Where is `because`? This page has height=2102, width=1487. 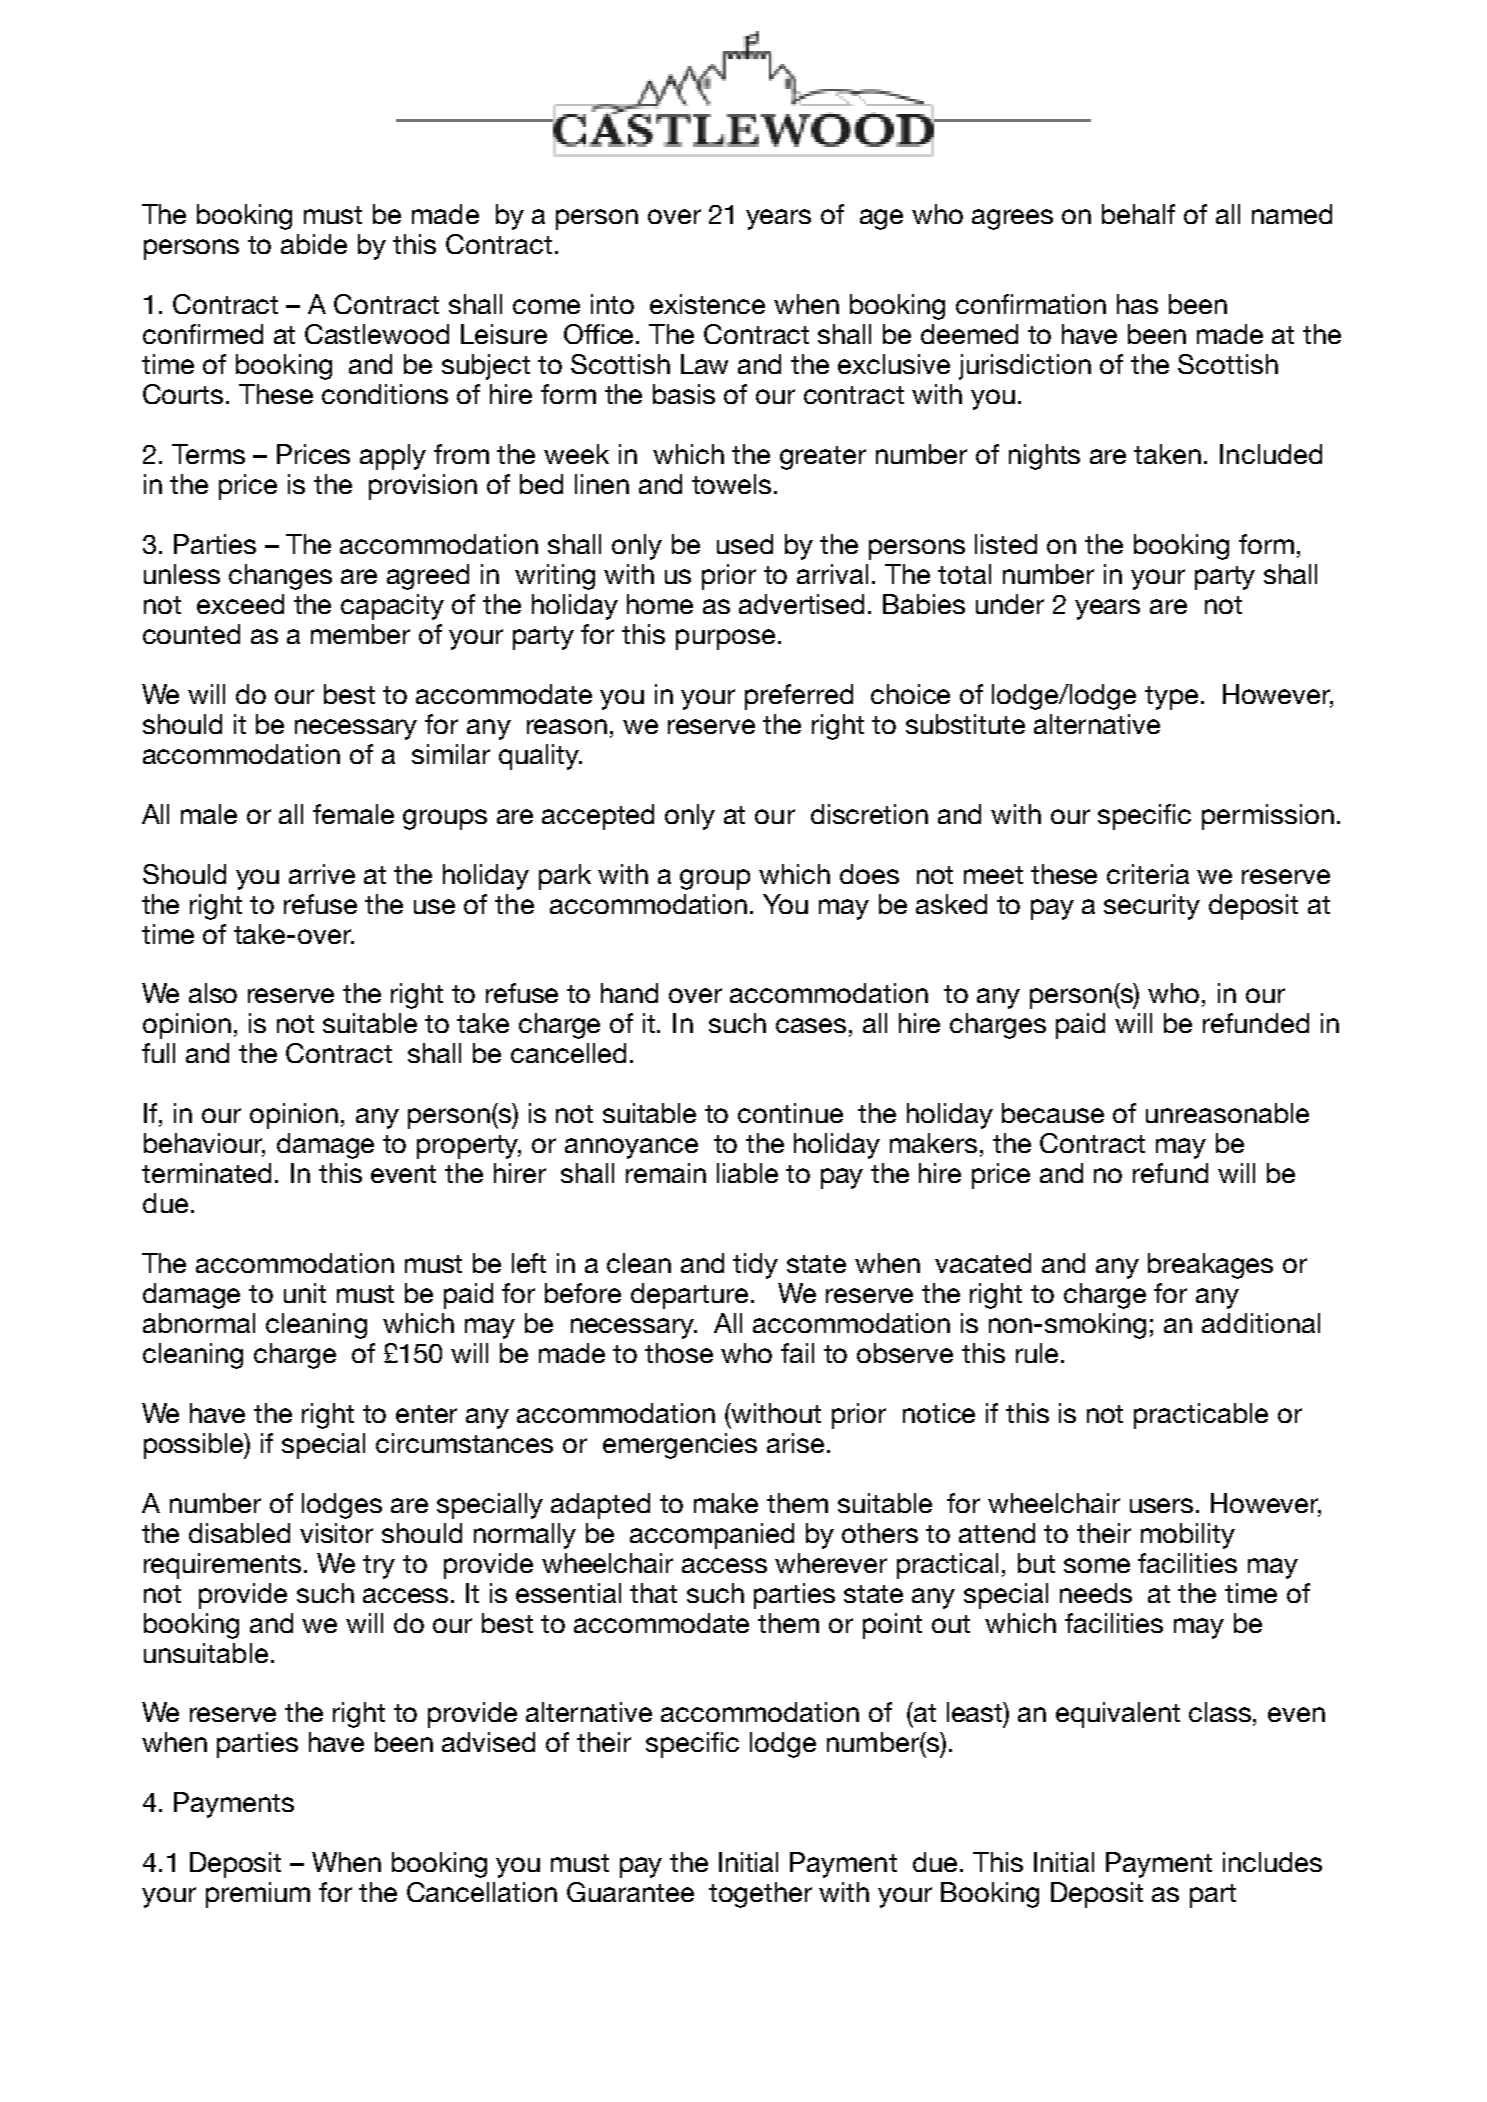 because is located at coordinates (1053, 1113).
